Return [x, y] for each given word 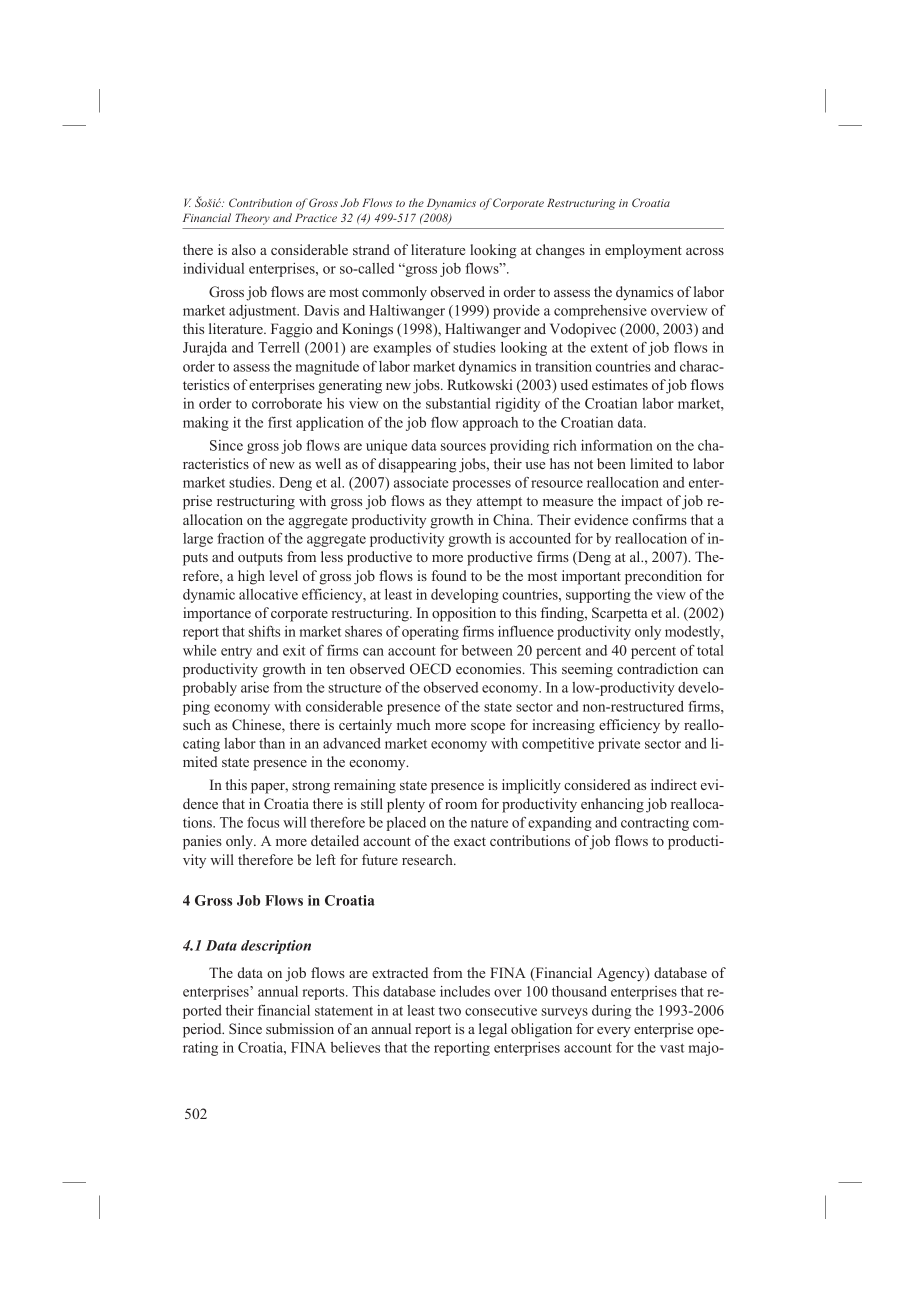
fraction [240, 538]
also [244, 249]
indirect [674, 784]
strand [371, 249]
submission [300, 1028]
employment [643, 251]
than [272, 743]
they [459, 502]
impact [641, 502]
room [461, 805]
